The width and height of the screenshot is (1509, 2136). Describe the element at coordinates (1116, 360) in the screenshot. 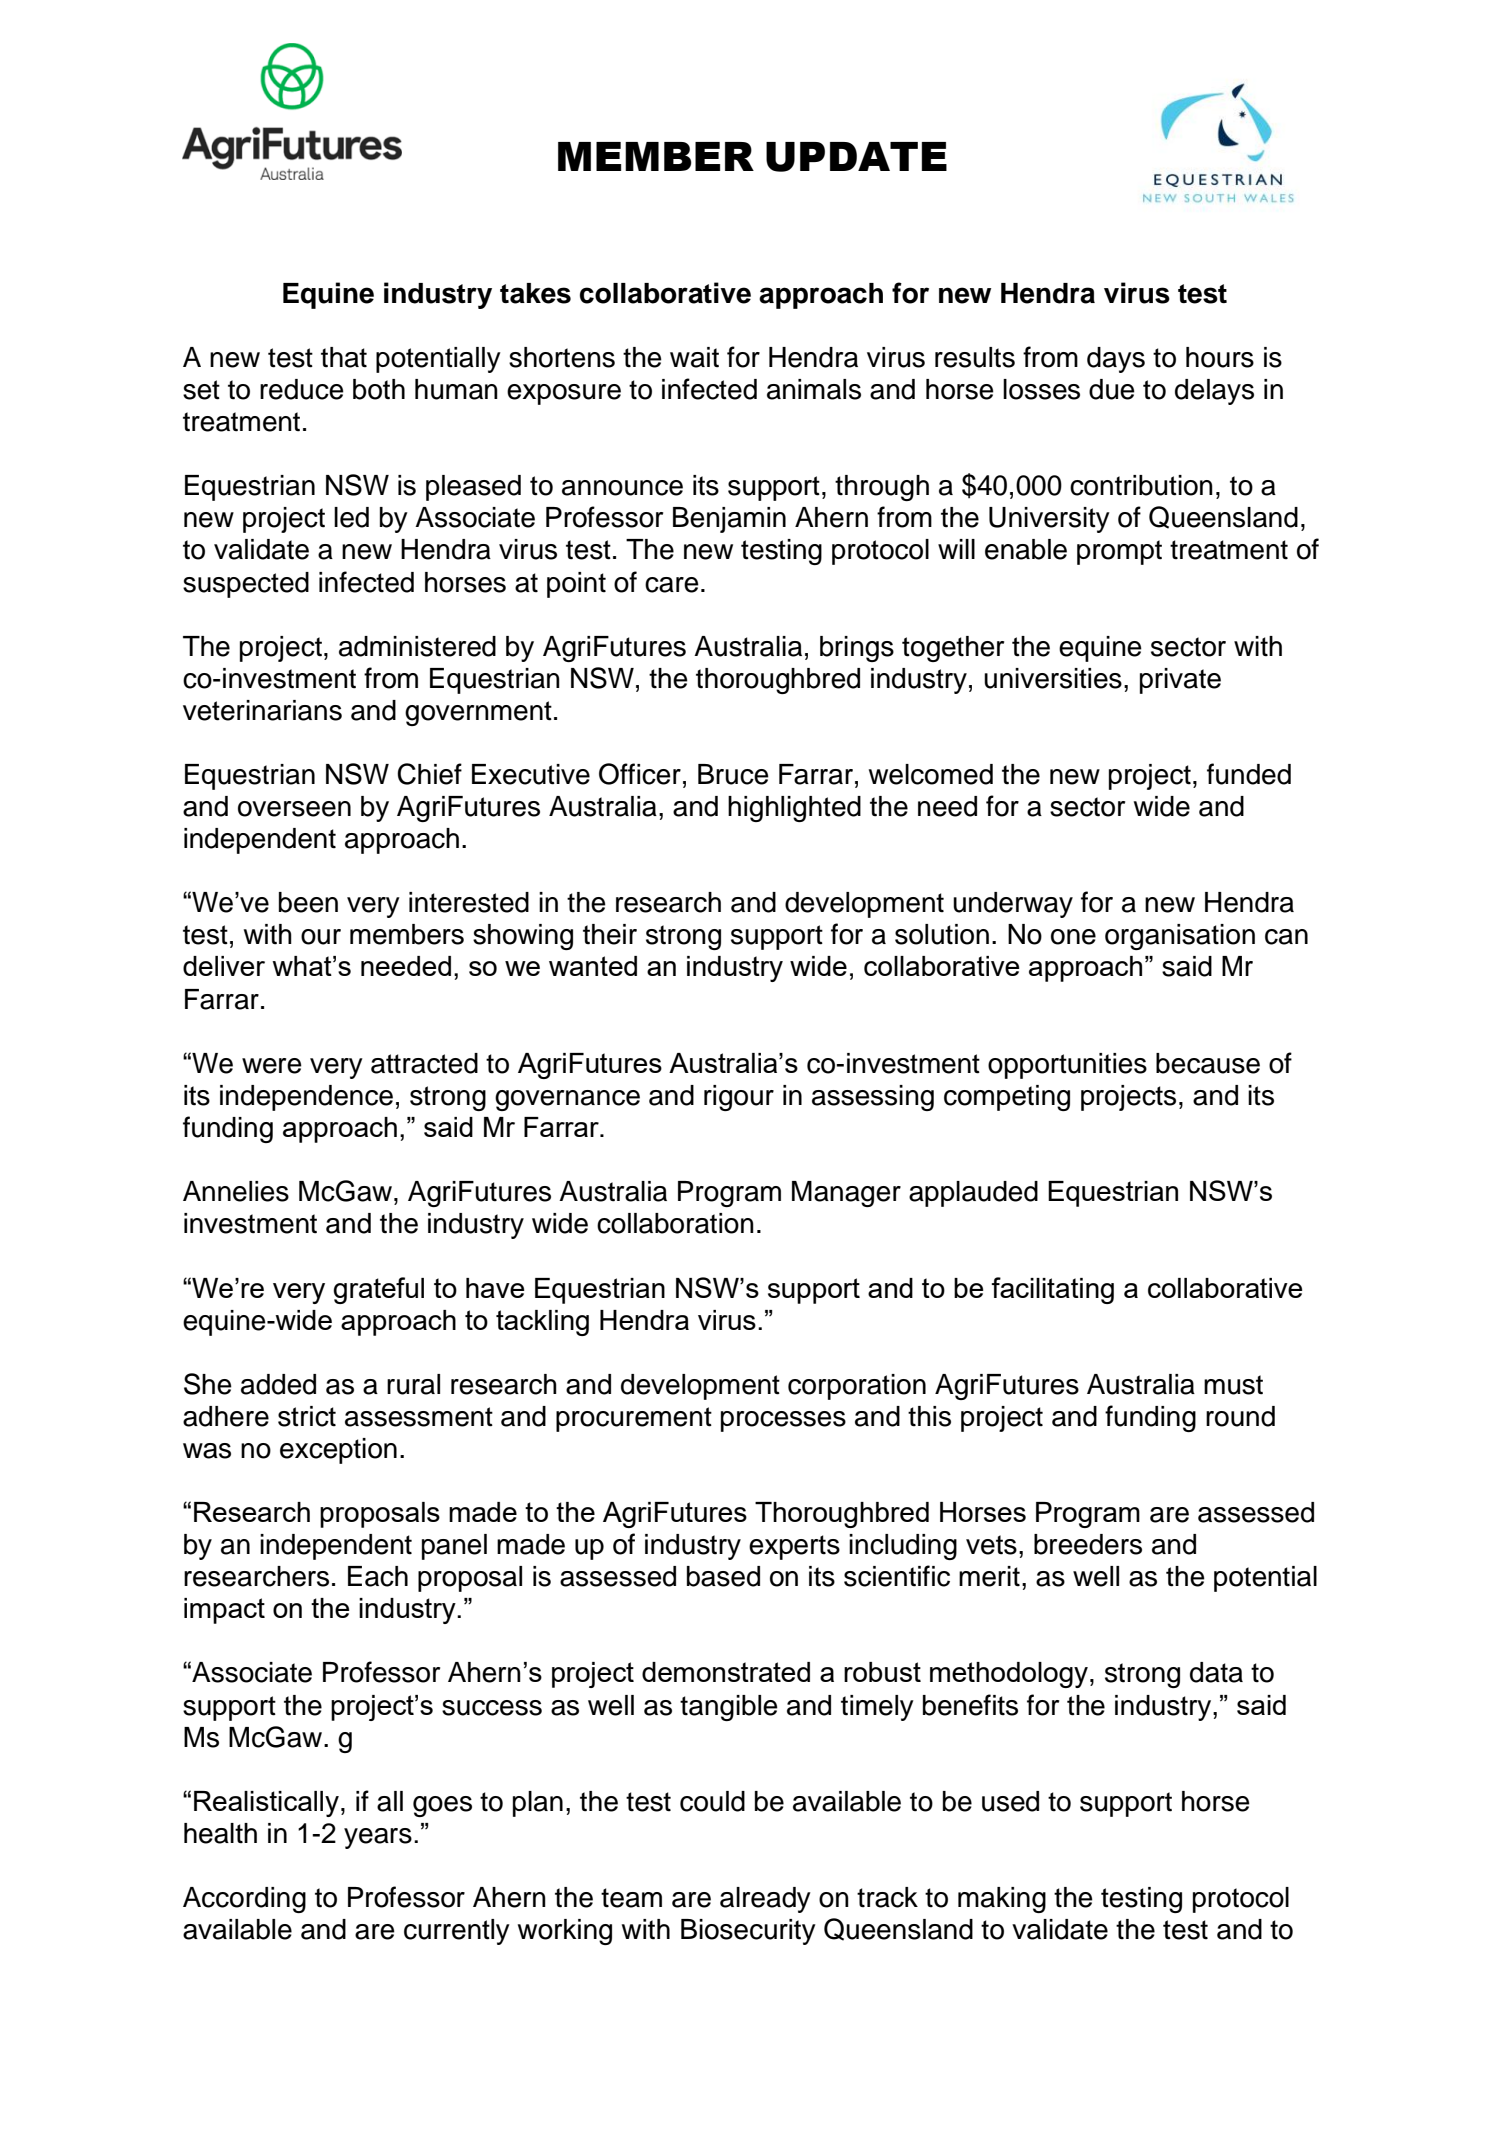

I see `days` at that location.
